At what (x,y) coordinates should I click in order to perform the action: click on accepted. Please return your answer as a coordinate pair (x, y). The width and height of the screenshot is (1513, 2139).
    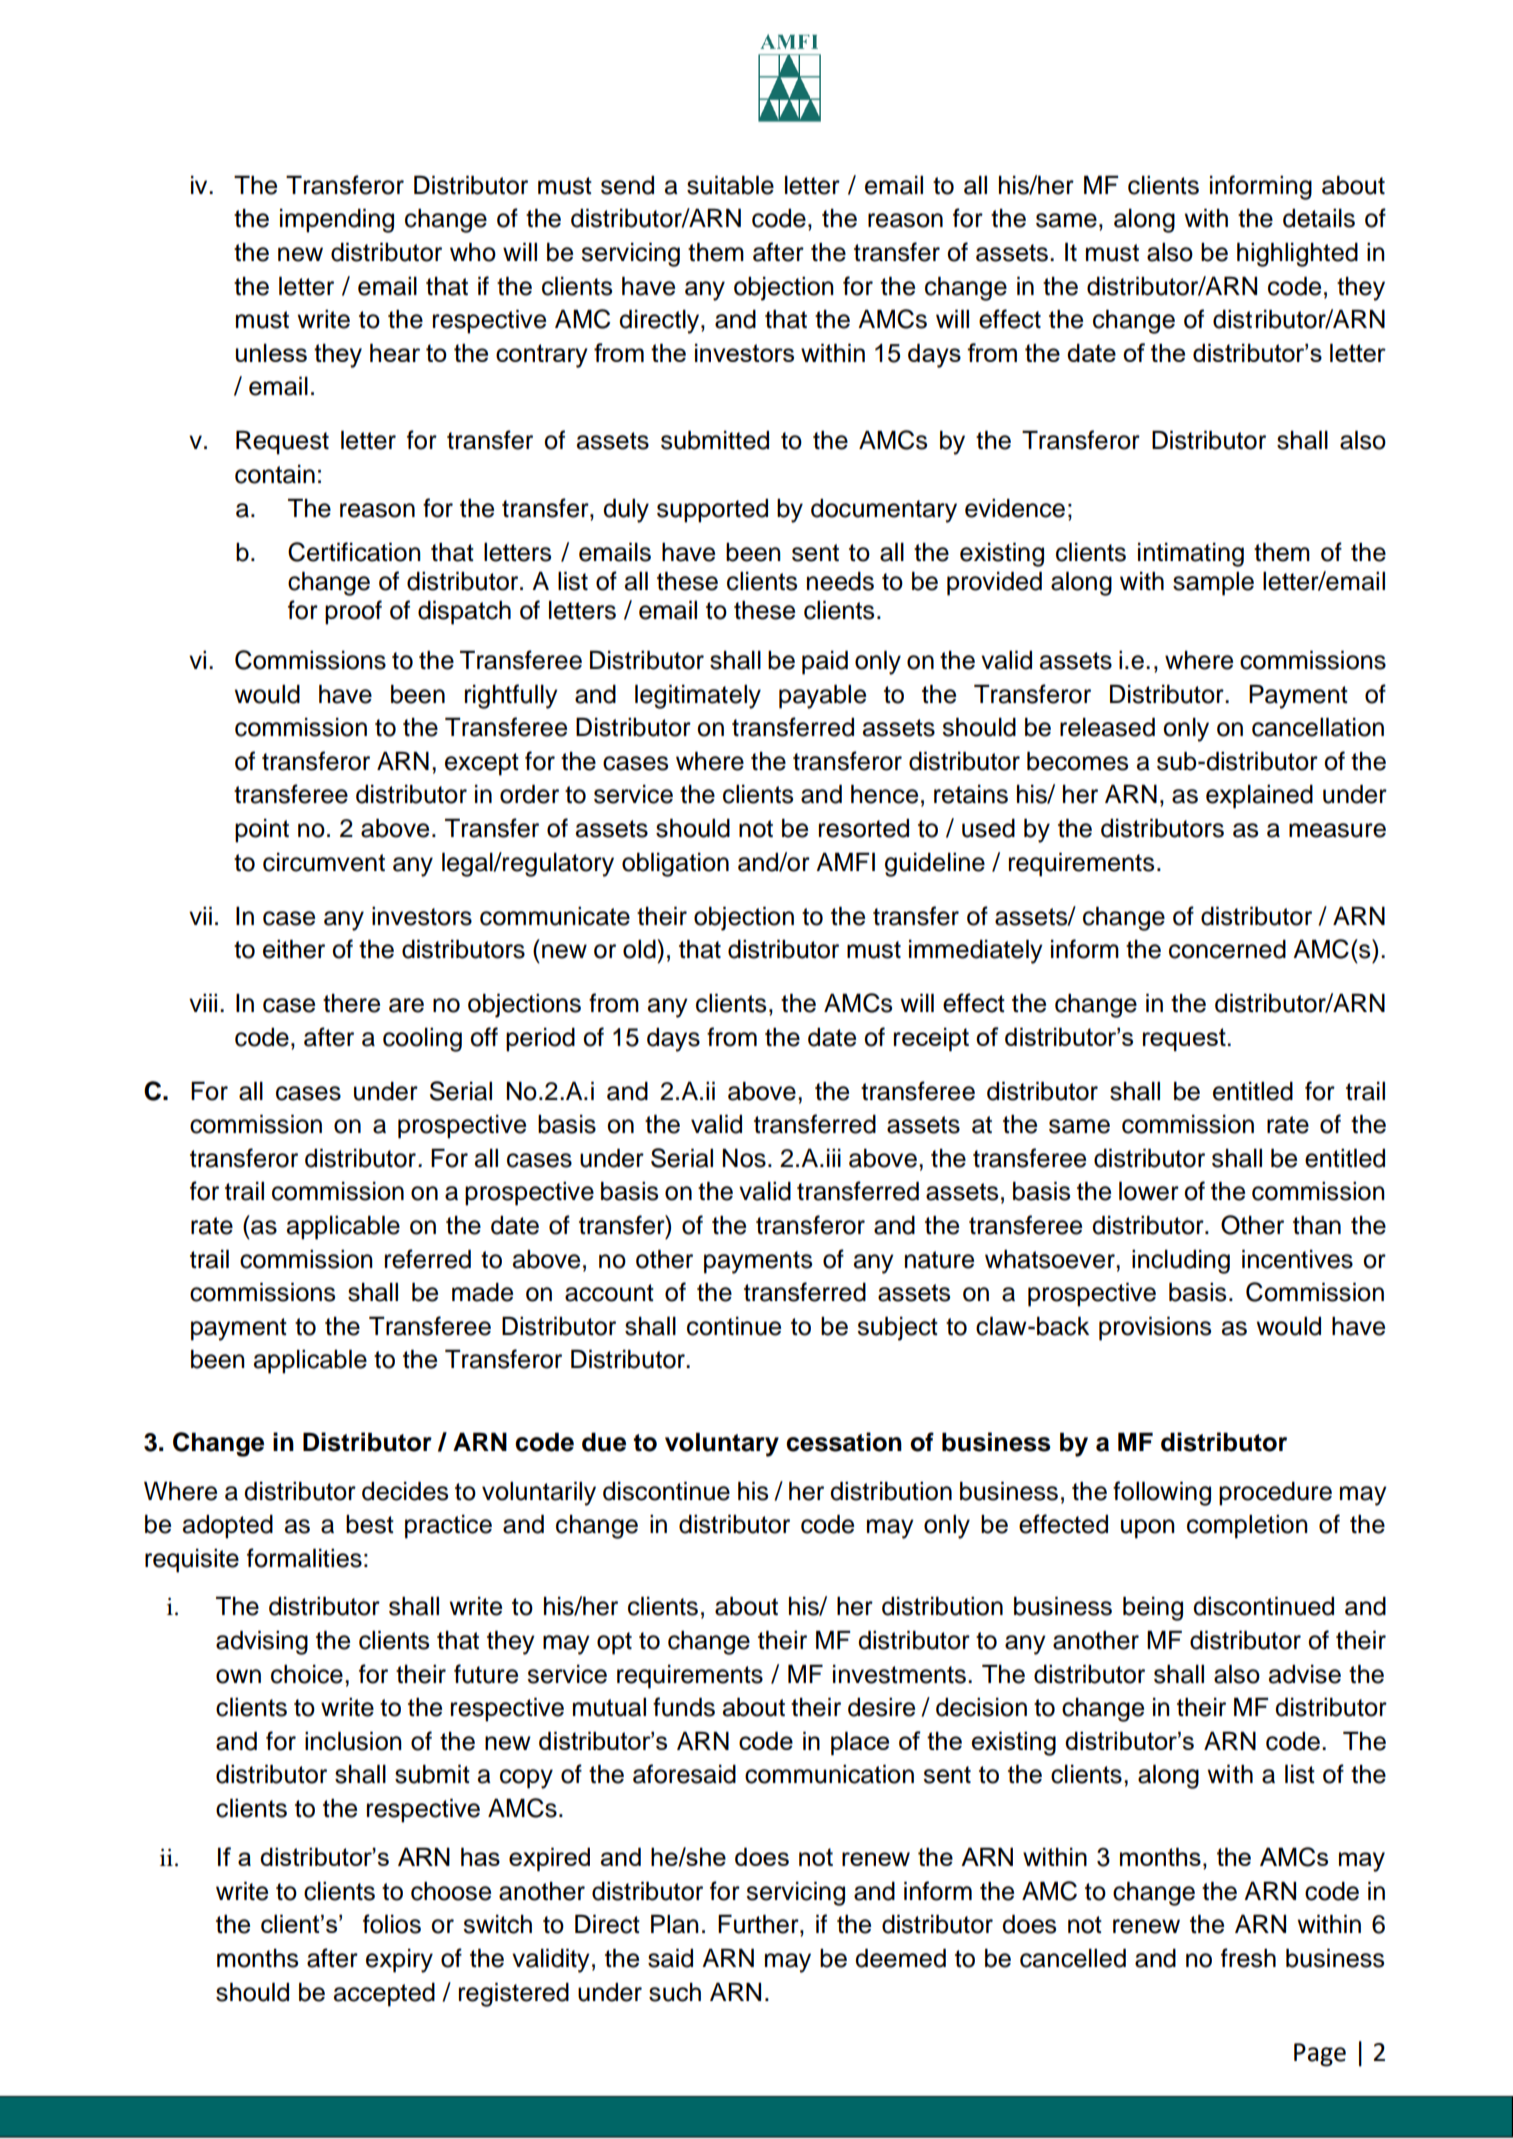
    Looking at the image, I should click on (384, 1994).
